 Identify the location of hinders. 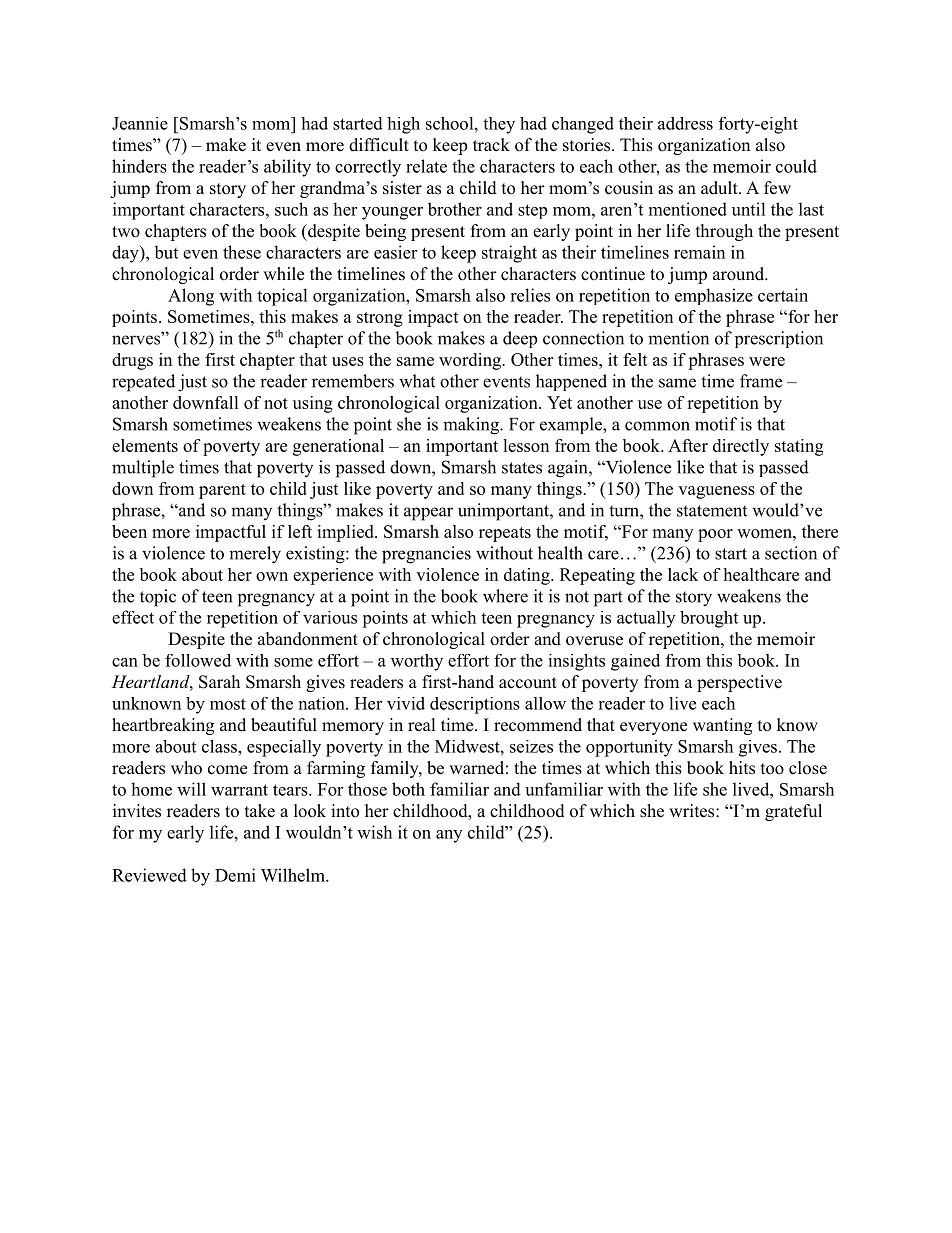
(139, 166).
